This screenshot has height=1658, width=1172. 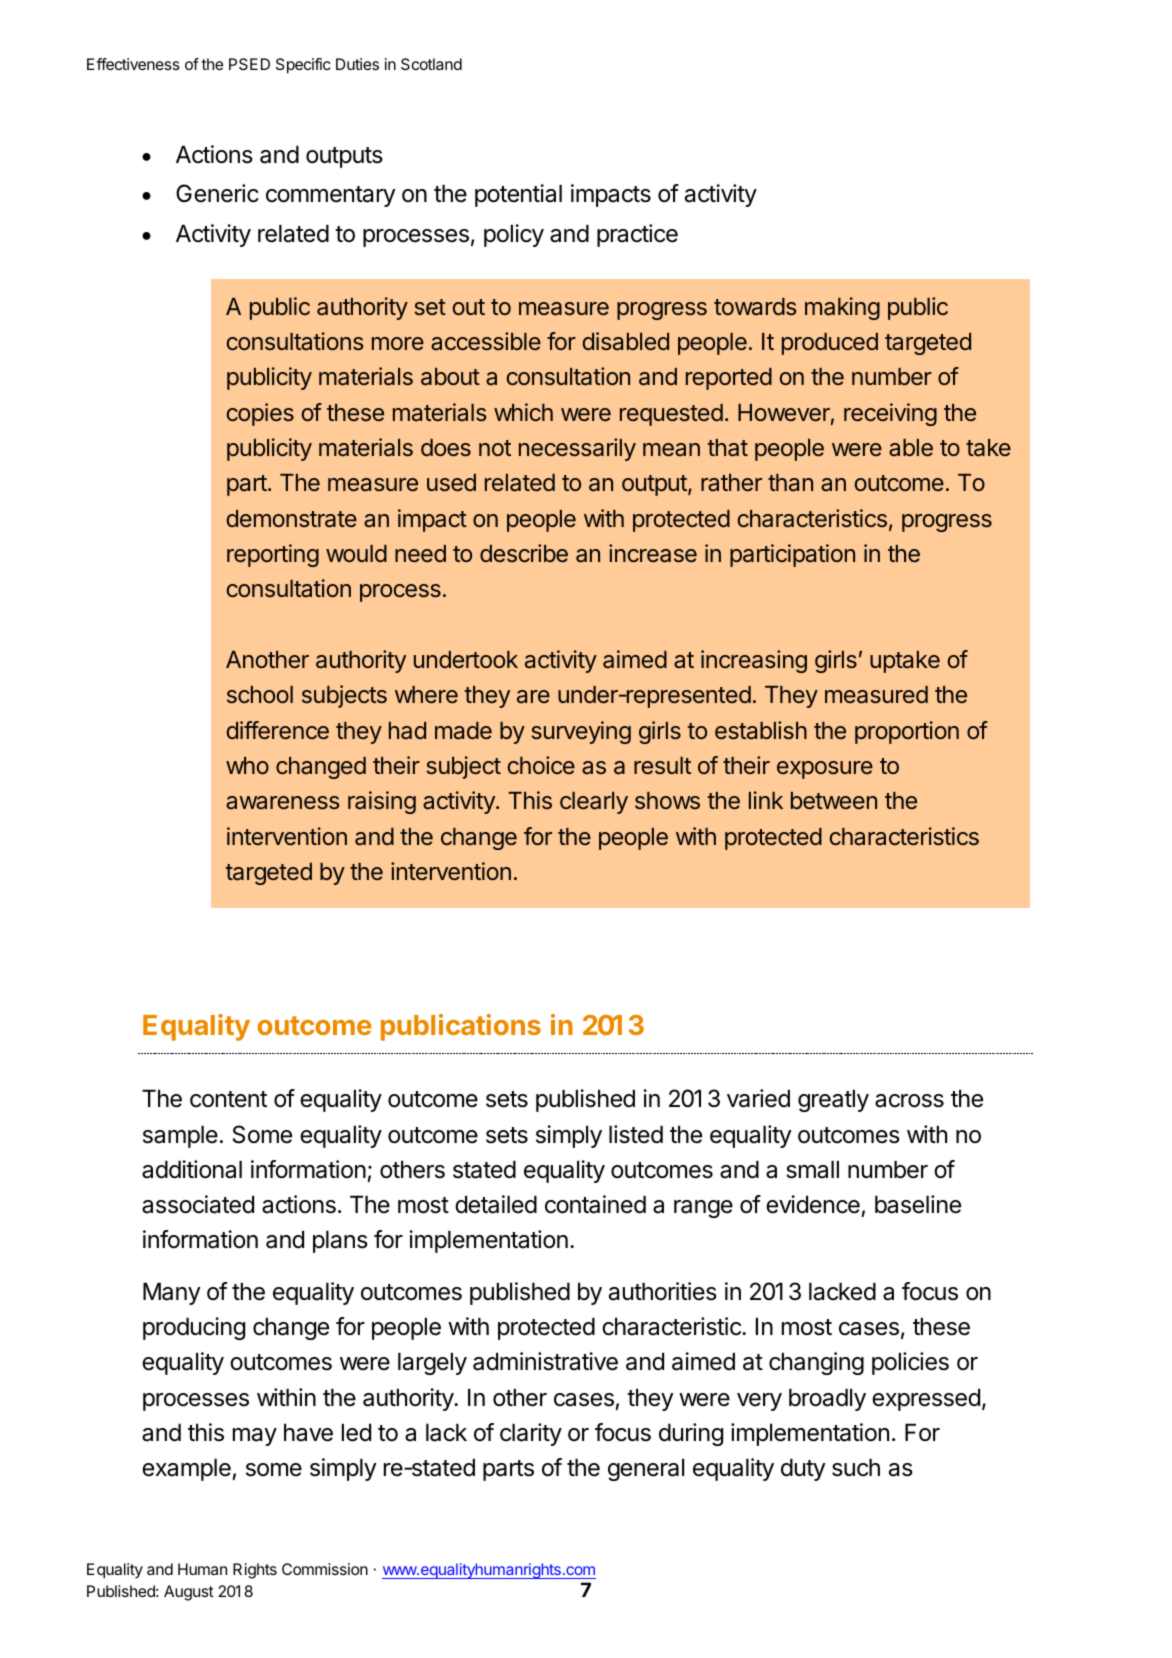 What do you see at coordinates (217, 193) in the screenshot?
I see `Generic` at bounding box center [217, 193].
